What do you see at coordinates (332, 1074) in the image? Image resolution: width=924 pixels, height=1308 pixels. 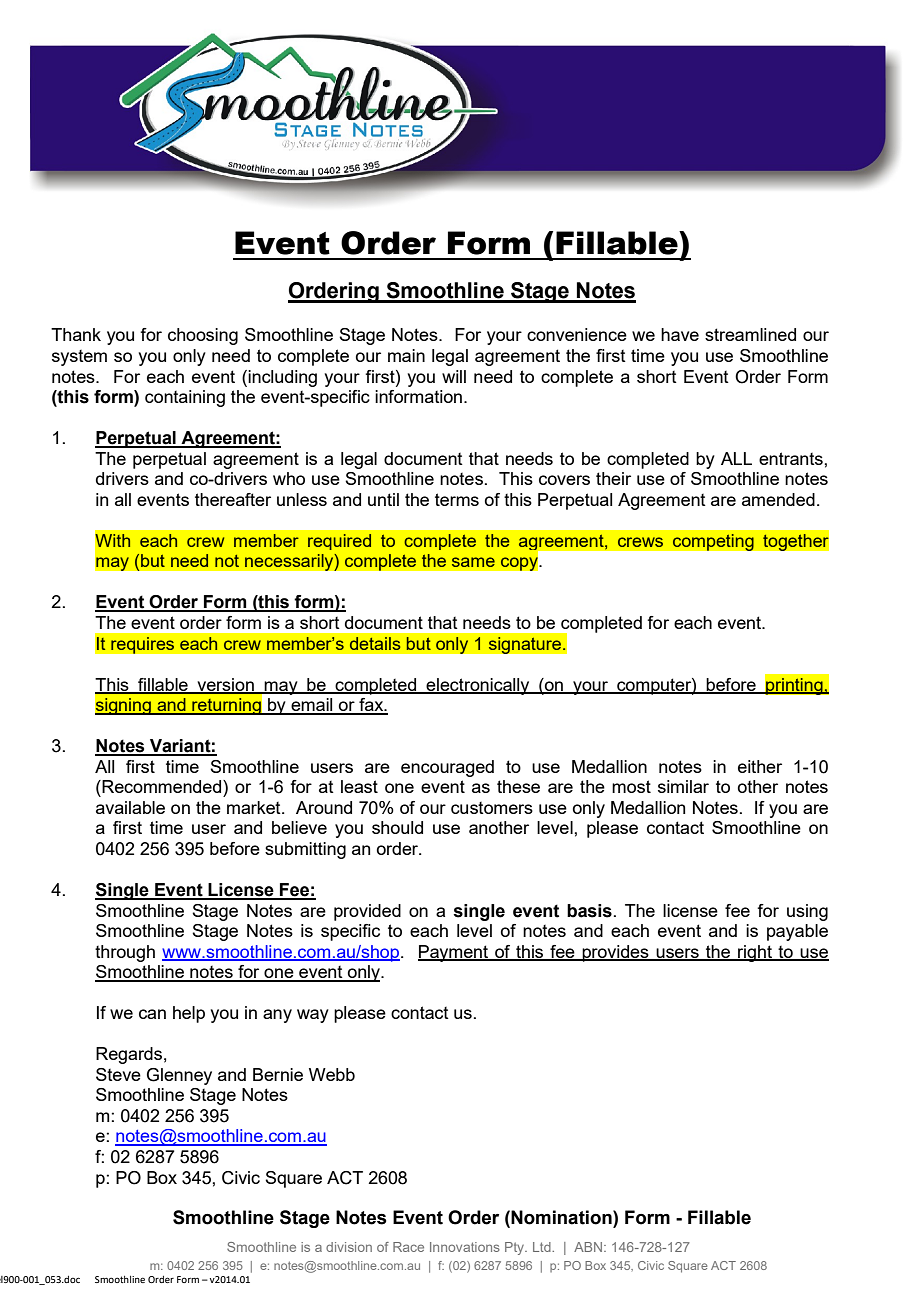 I see `Webb` at bounding box center [332, 1074].
